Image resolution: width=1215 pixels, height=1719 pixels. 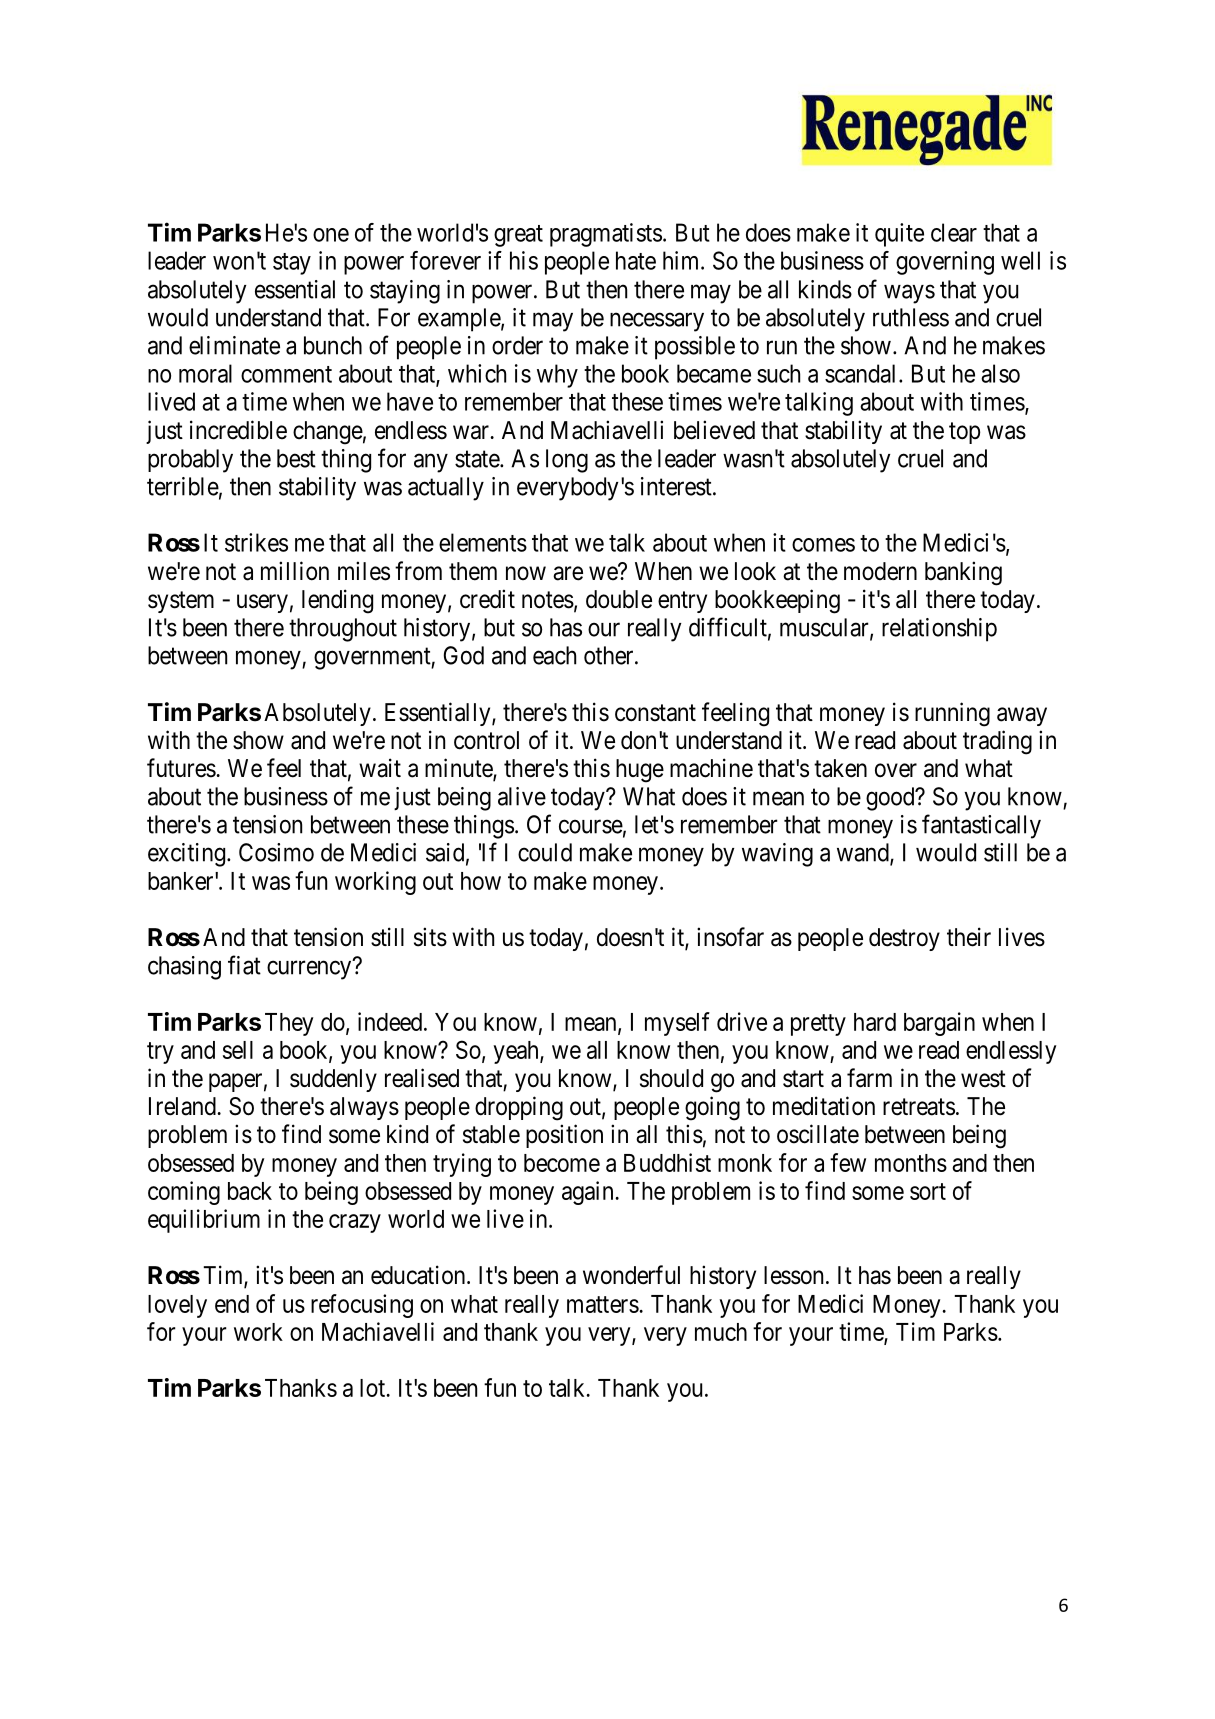 I want to click on fiat, so click(x=244, y=965).
